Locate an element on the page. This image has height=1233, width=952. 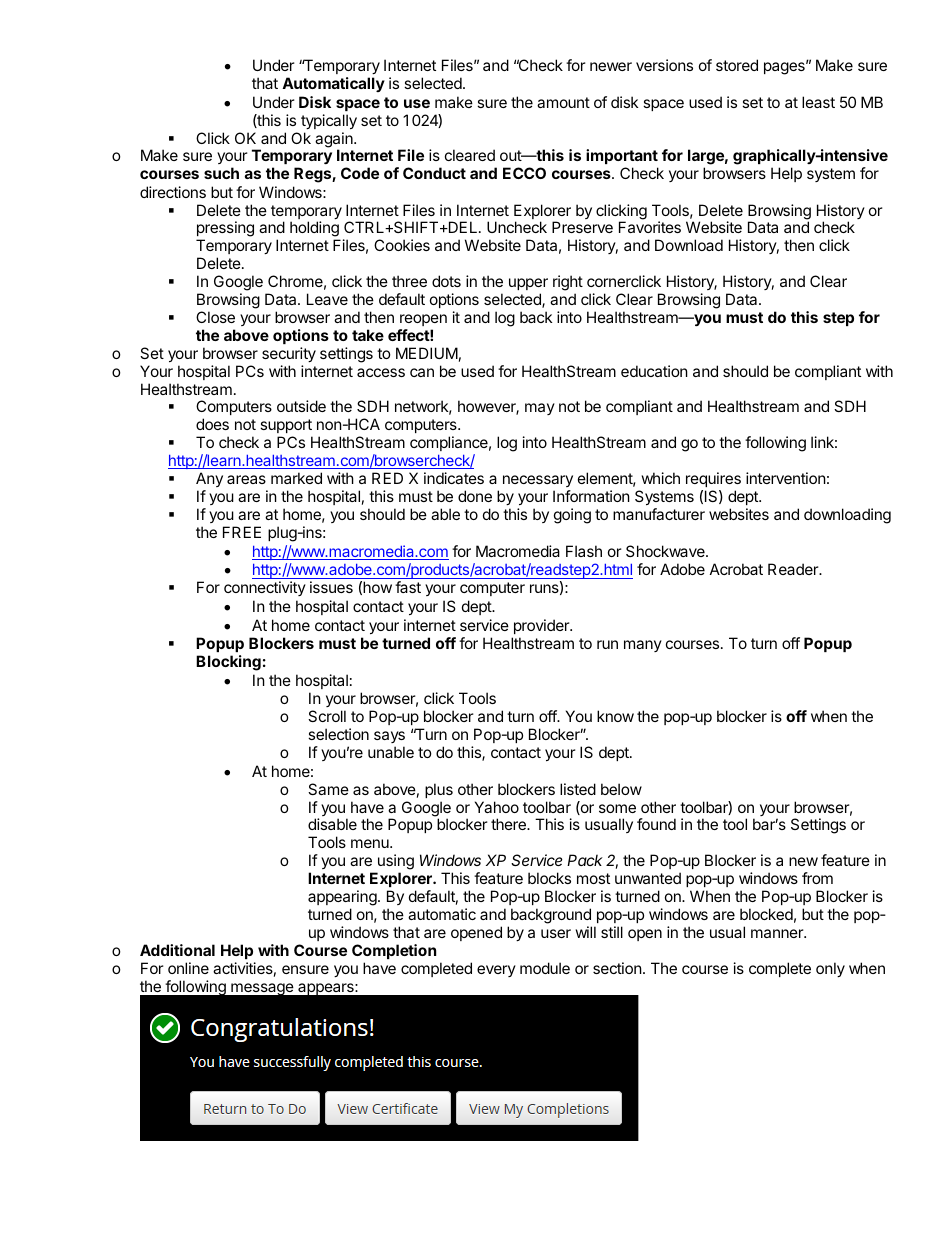
provider is located at coordinates (542, 626).
